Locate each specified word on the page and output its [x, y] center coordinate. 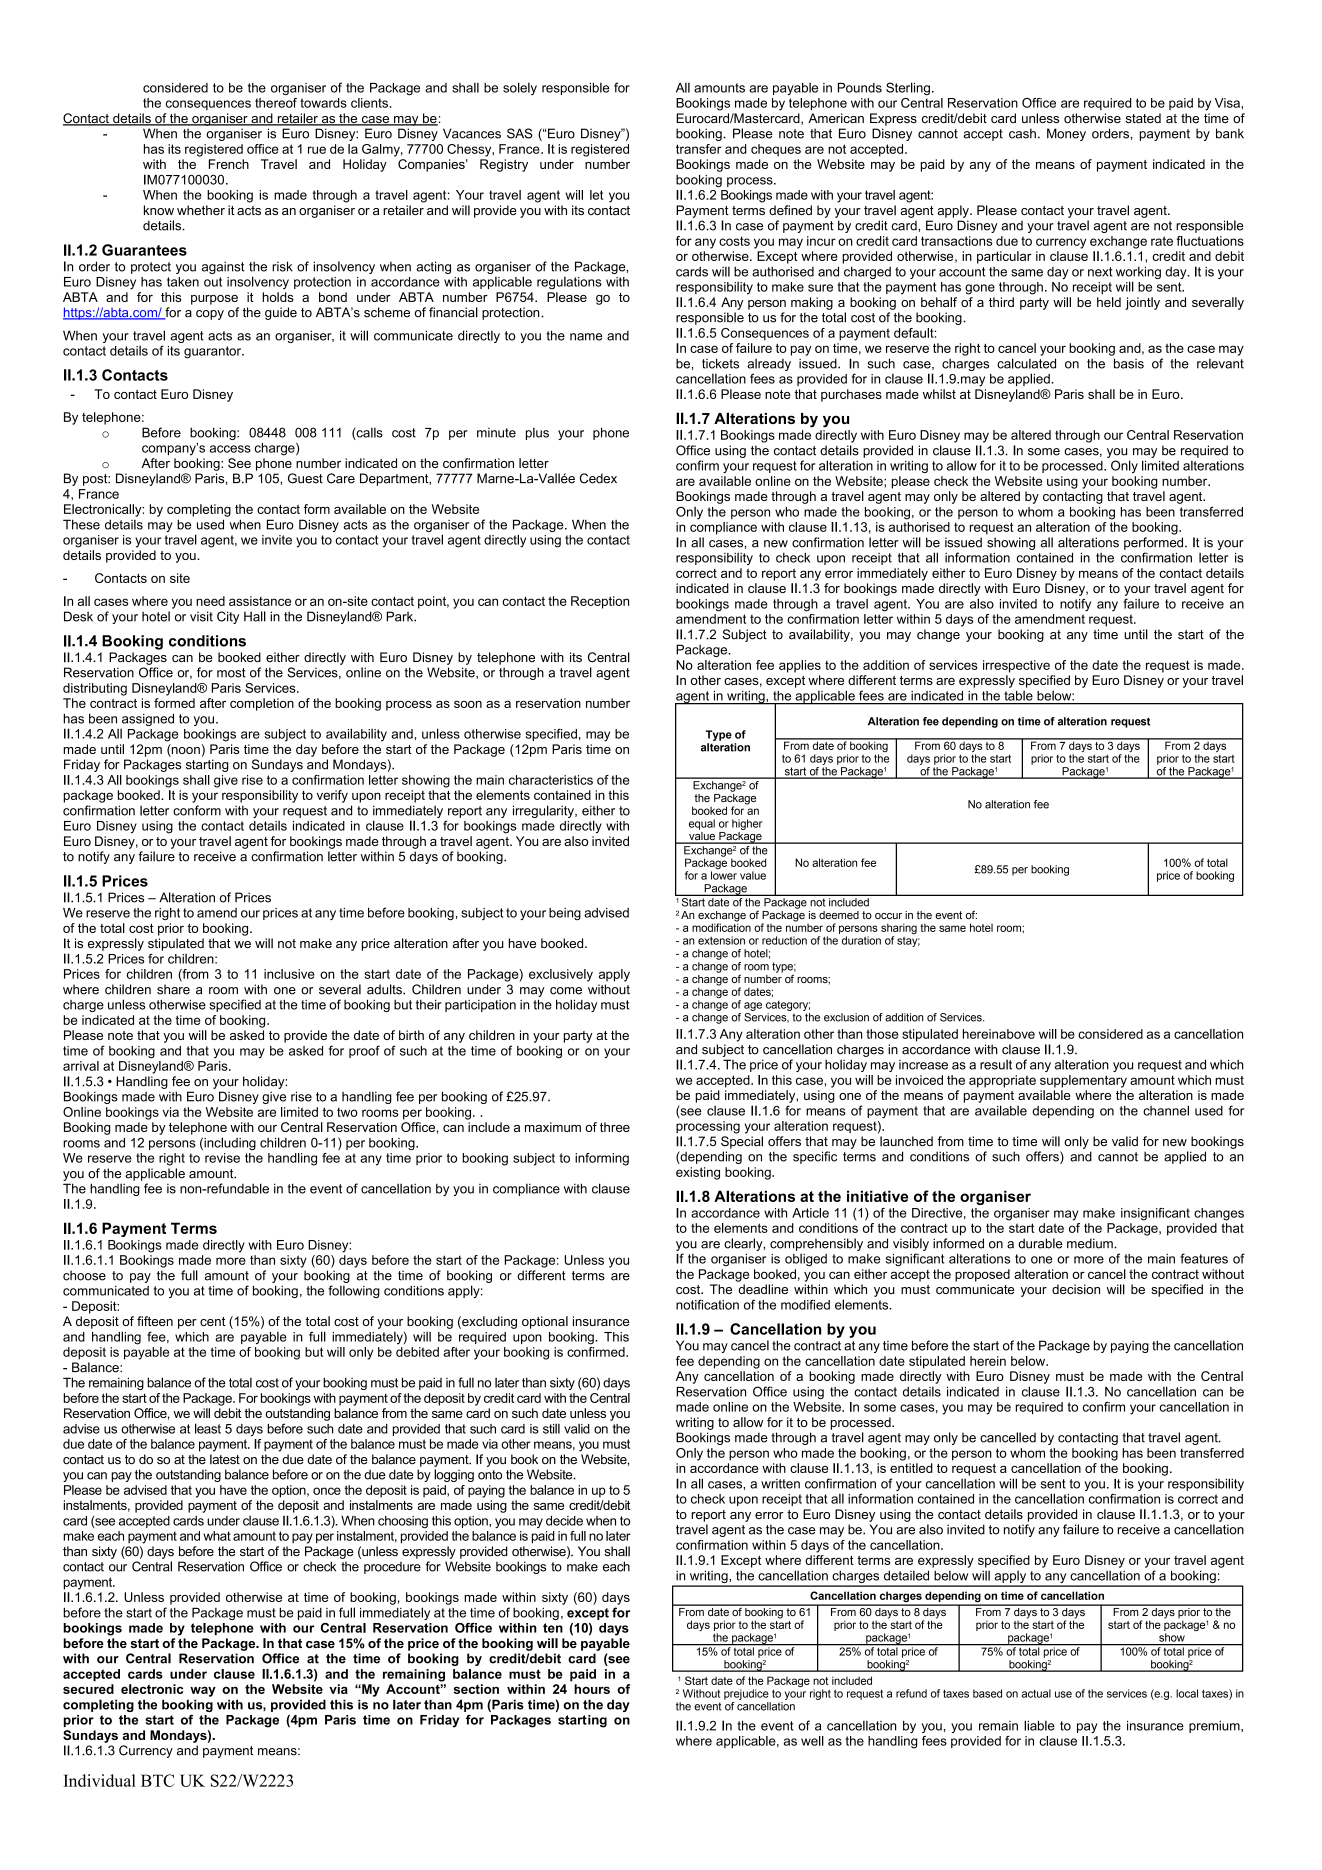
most [231, 673]
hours [592, 1689]
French [229, 164]
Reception [600, 602]
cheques [776, 150]
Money [1066, 134]
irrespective [1016, 666]
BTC [157, 1780]
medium [1091, 1243]
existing [698, 1173]
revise [222, 1158]
